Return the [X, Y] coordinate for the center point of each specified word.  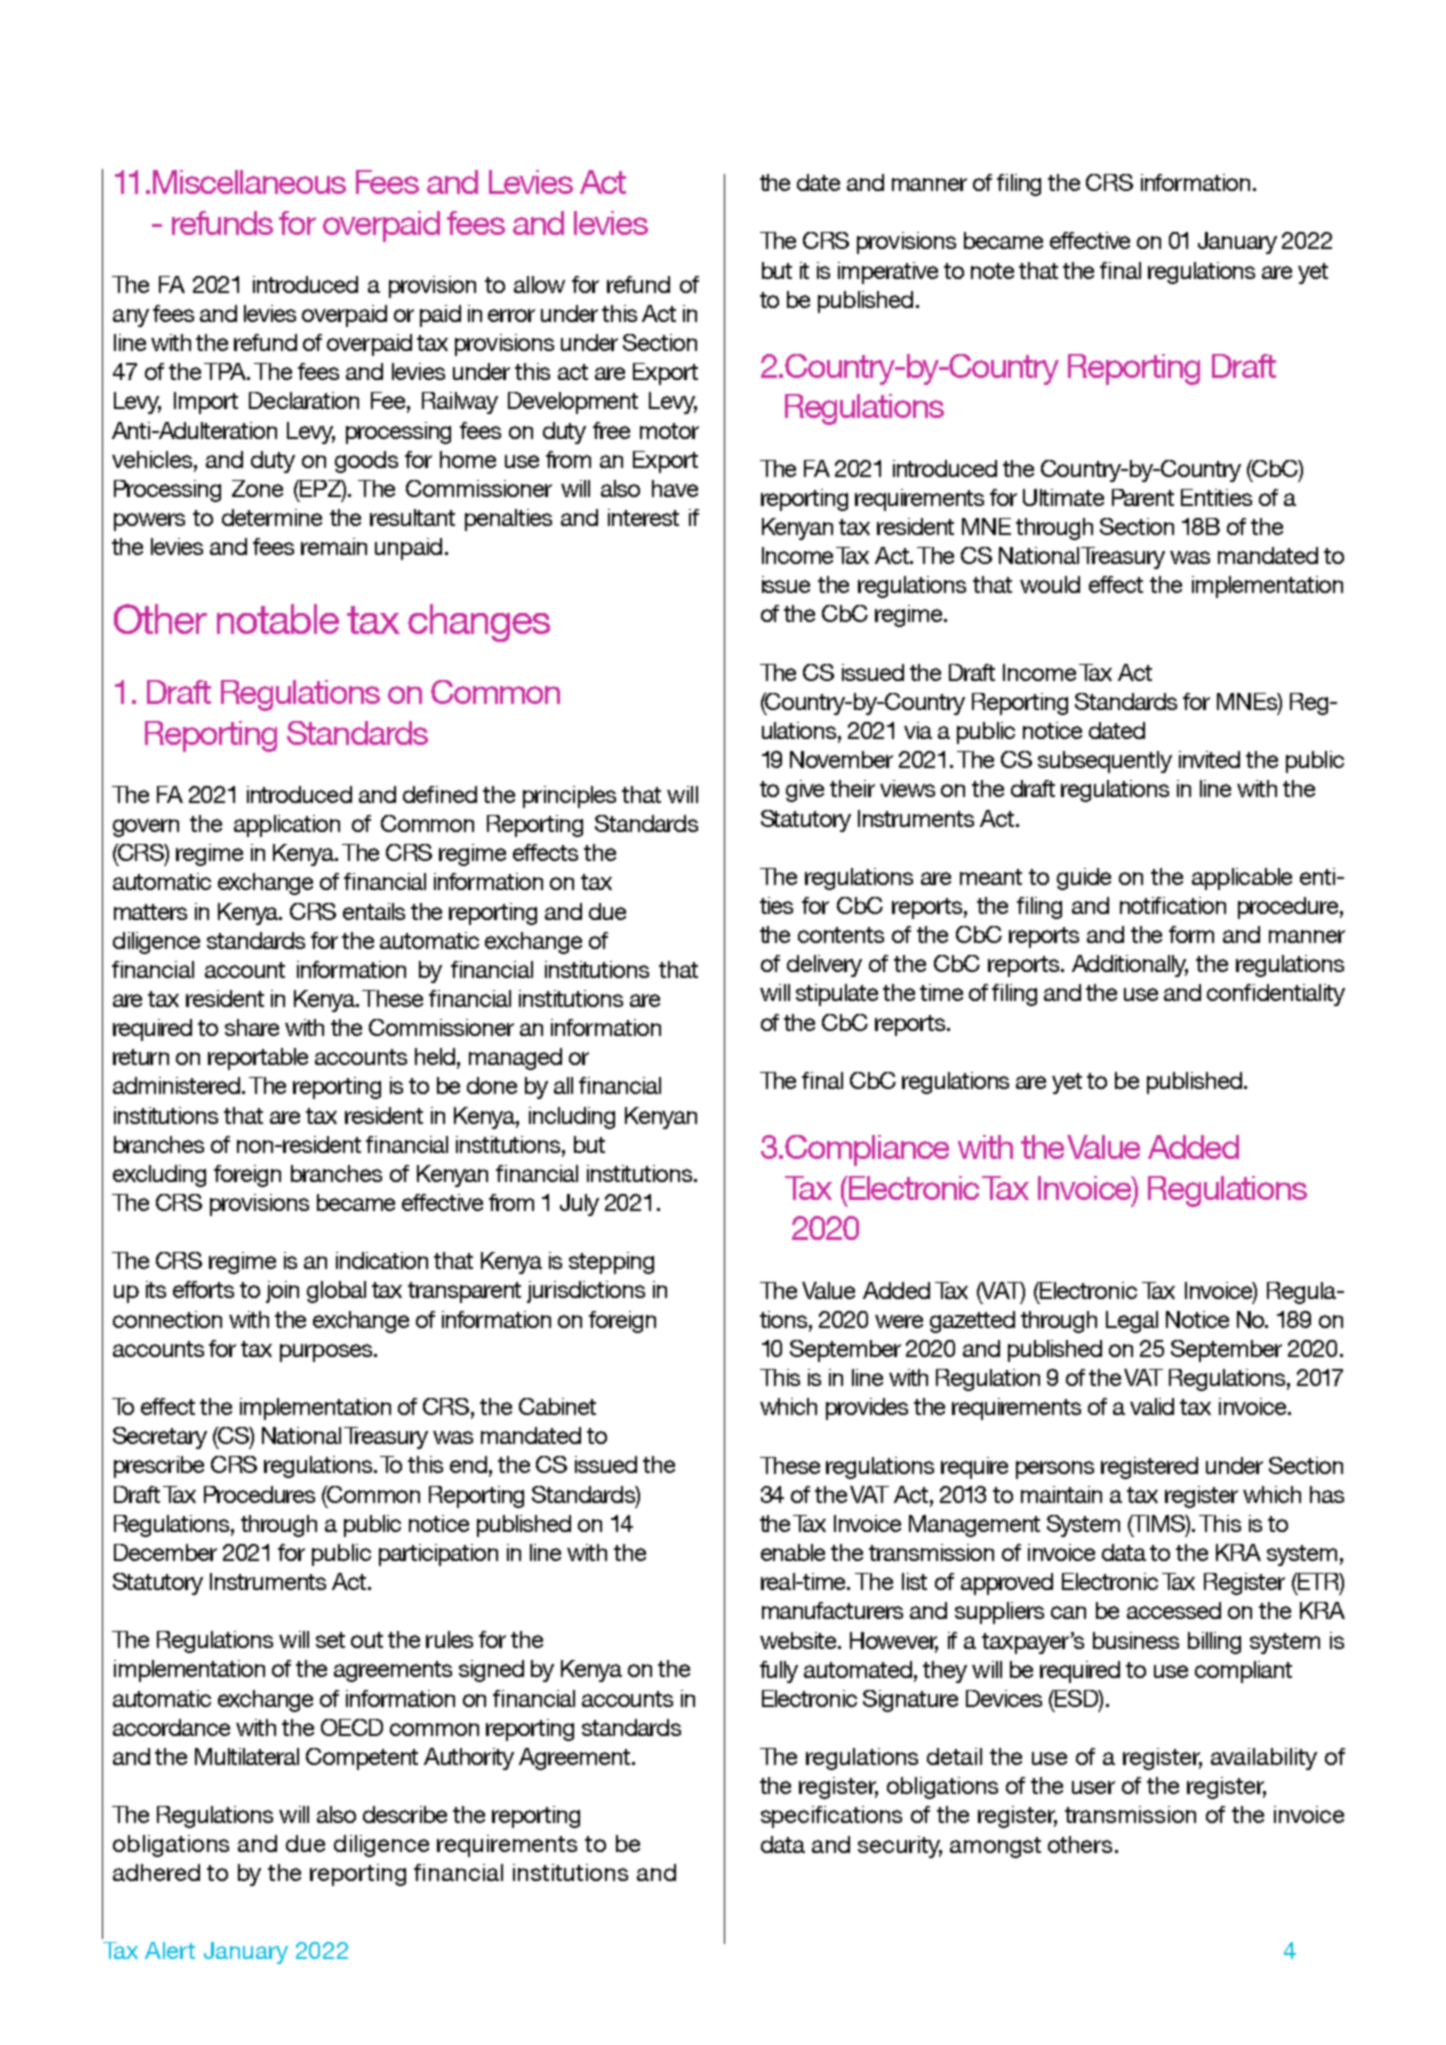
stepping [611, 1263]
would [1050, 584]
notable [278, 619]
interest [643, 517]
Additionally [1130, 966]
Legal [1132, 1322]
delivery [824, 966]
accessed [1174, 1610]
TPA [226, 371]
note [992, 271]
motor [669, 431]
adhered [156, 1872]
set [330, 1640]
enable [793, 1552]
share [252, 1027]
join [282, 1292]
